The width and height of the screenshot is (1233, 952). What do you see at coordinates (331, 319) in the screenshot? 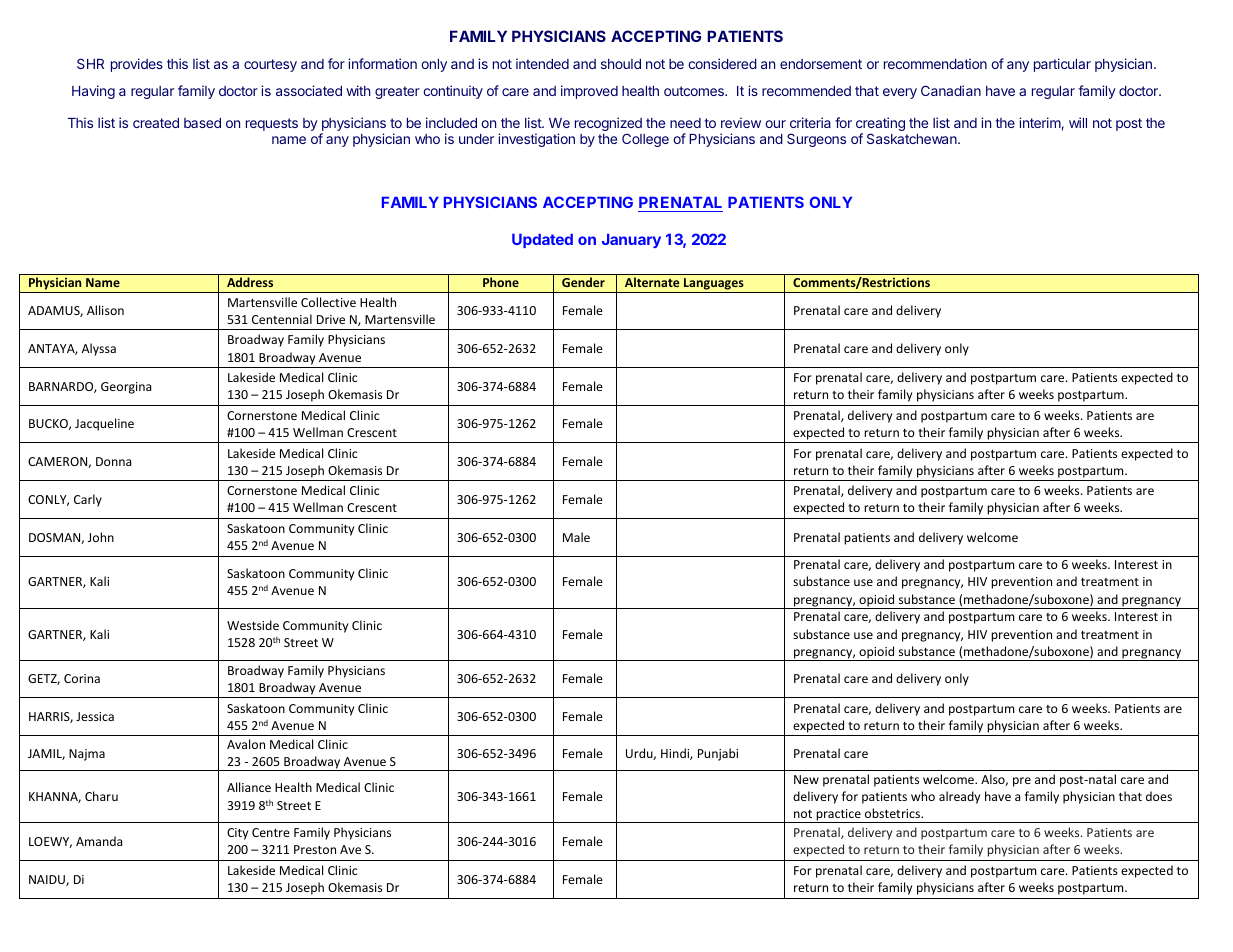
I see `Drive` at bounding box center [331, 319].
